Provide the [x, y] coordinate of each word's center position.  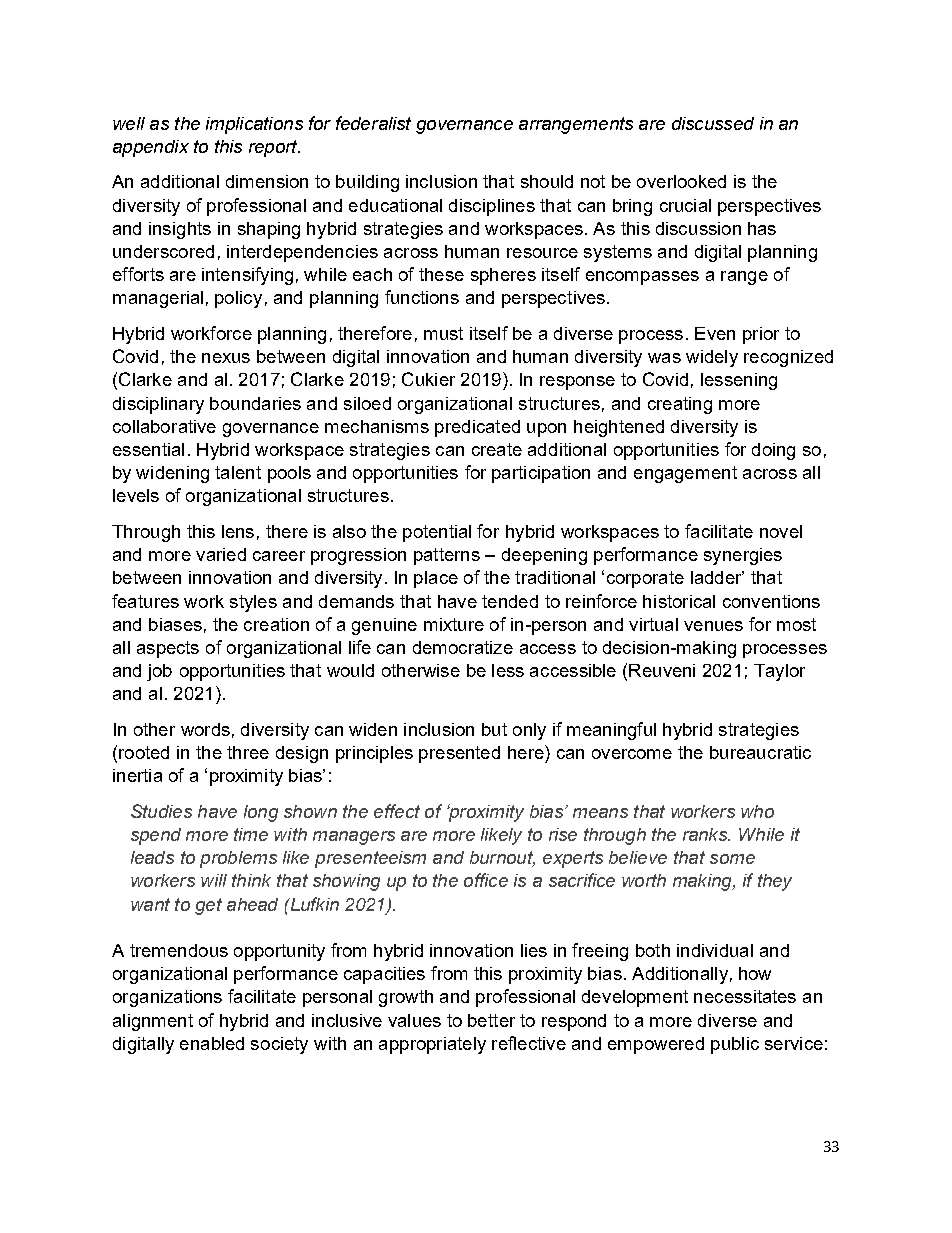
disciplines [492, 207]
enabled [212, 1043]
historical [679, 601]
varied [221, 554]
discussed [713, 123]
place [436, 579]
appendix [151, 148]
